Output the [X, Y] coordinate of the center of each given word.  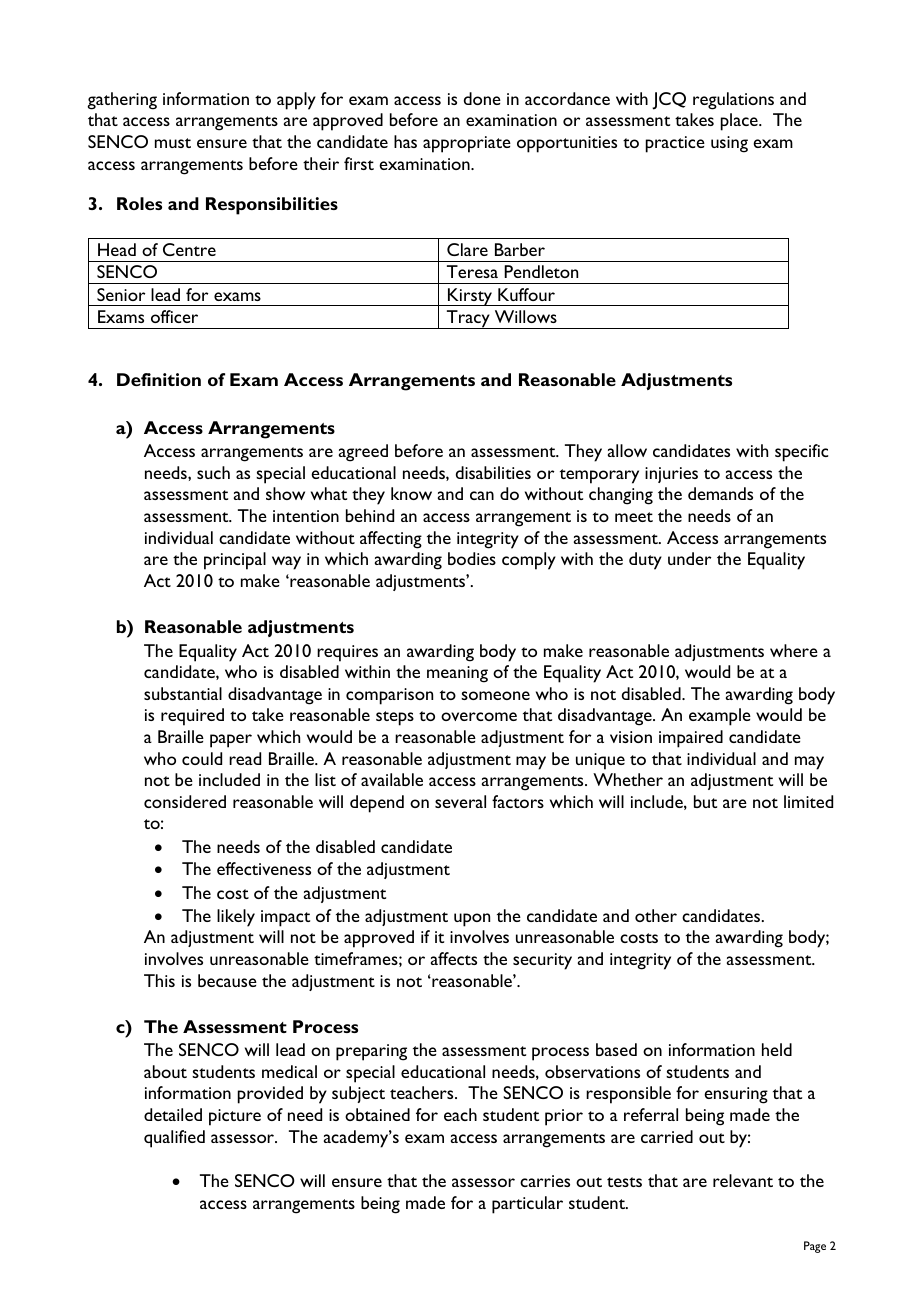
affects [454, 958]
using [729, 144]
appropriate [467, 144]
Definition [159, 379]
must [173, 143]
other [656, 915]
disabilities [493, 472]
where [794, 650]
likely [236, 918]
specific [801, 453]
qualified [174, 1139]
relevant [743, 1180]
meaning [457, 674]
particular [527, 1205]
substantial [183, 693]
